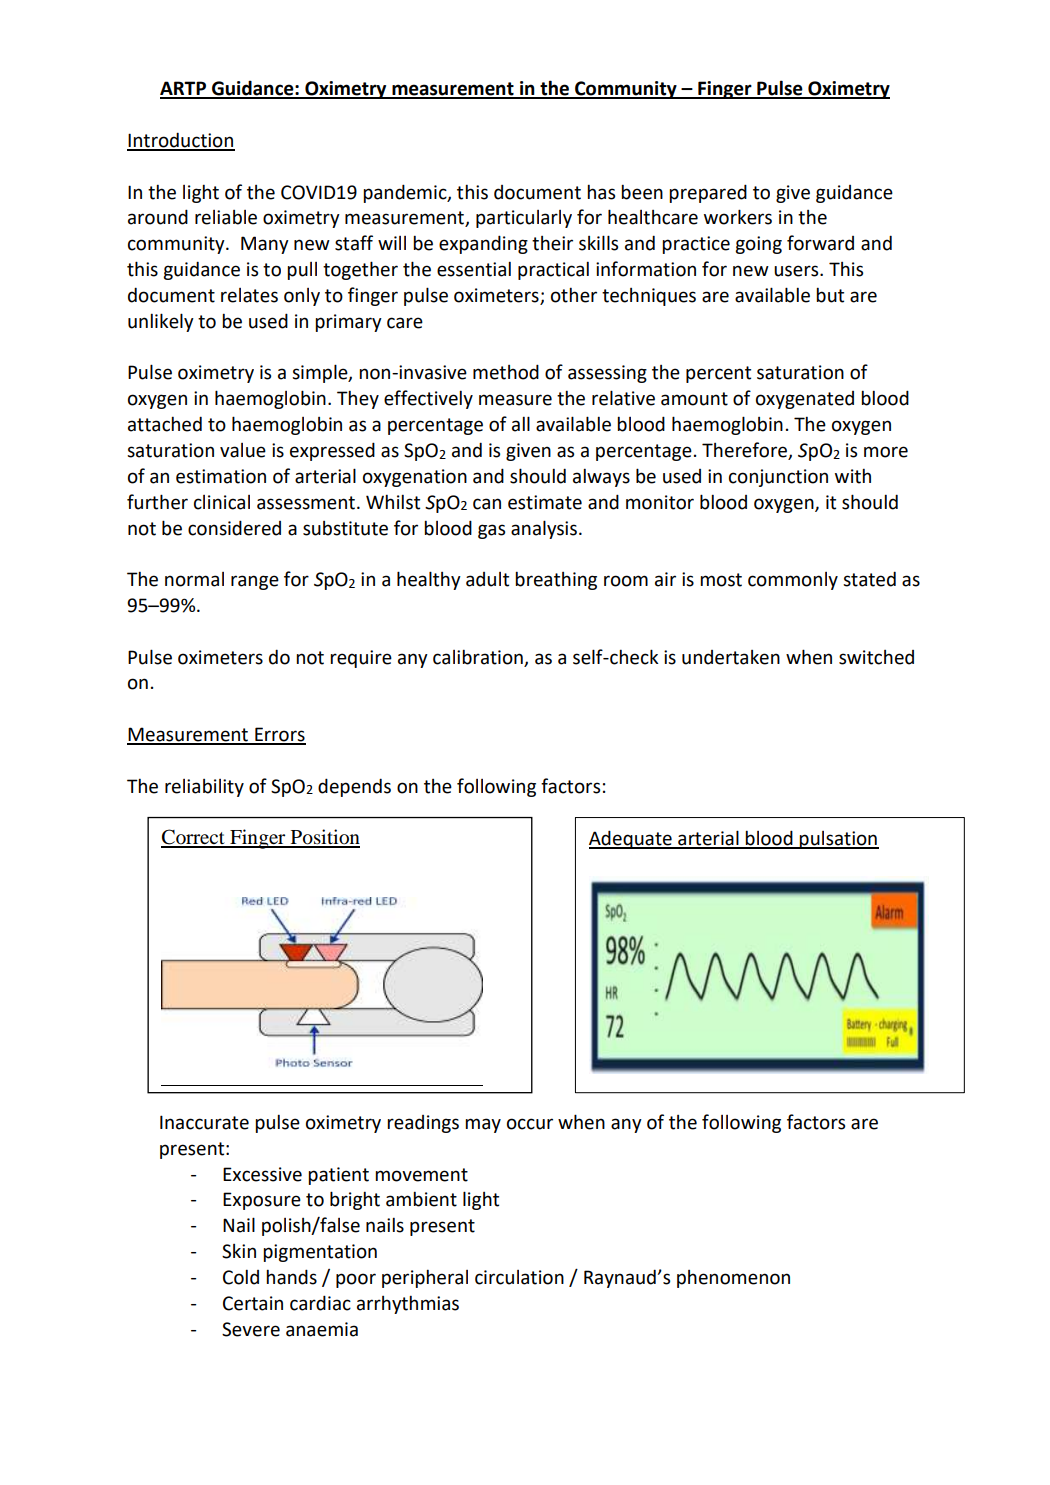  I want to click on value, so click(243, 450).
